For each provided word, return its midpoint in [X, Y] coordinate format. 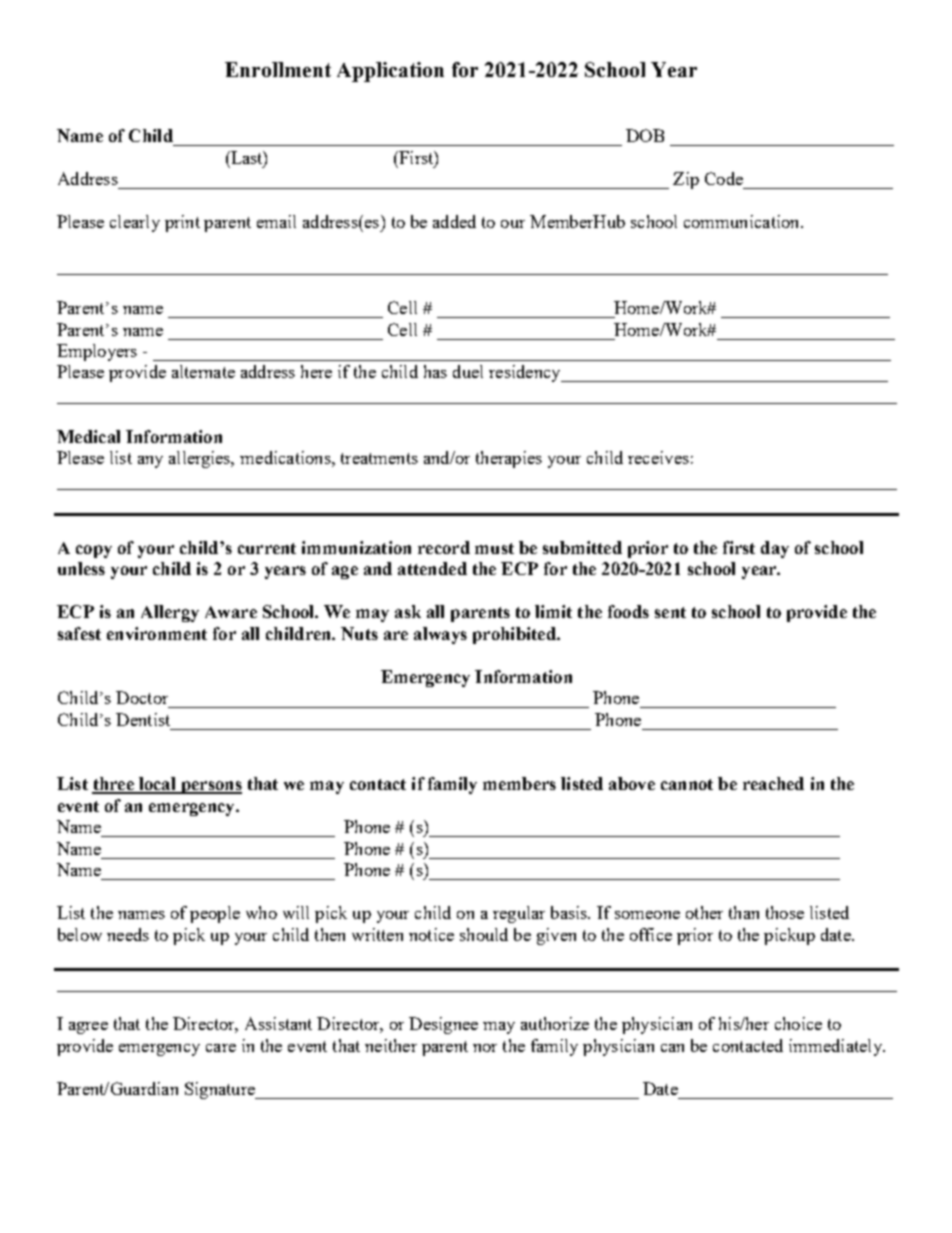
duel [468, 371]
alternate [203, 371]
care [221, 1048]
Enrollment [278, 69]
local [157, 785]
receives [658, 457]
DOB [645, 135]
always [440, 635]
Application [390, 72]
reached [773, 783]
